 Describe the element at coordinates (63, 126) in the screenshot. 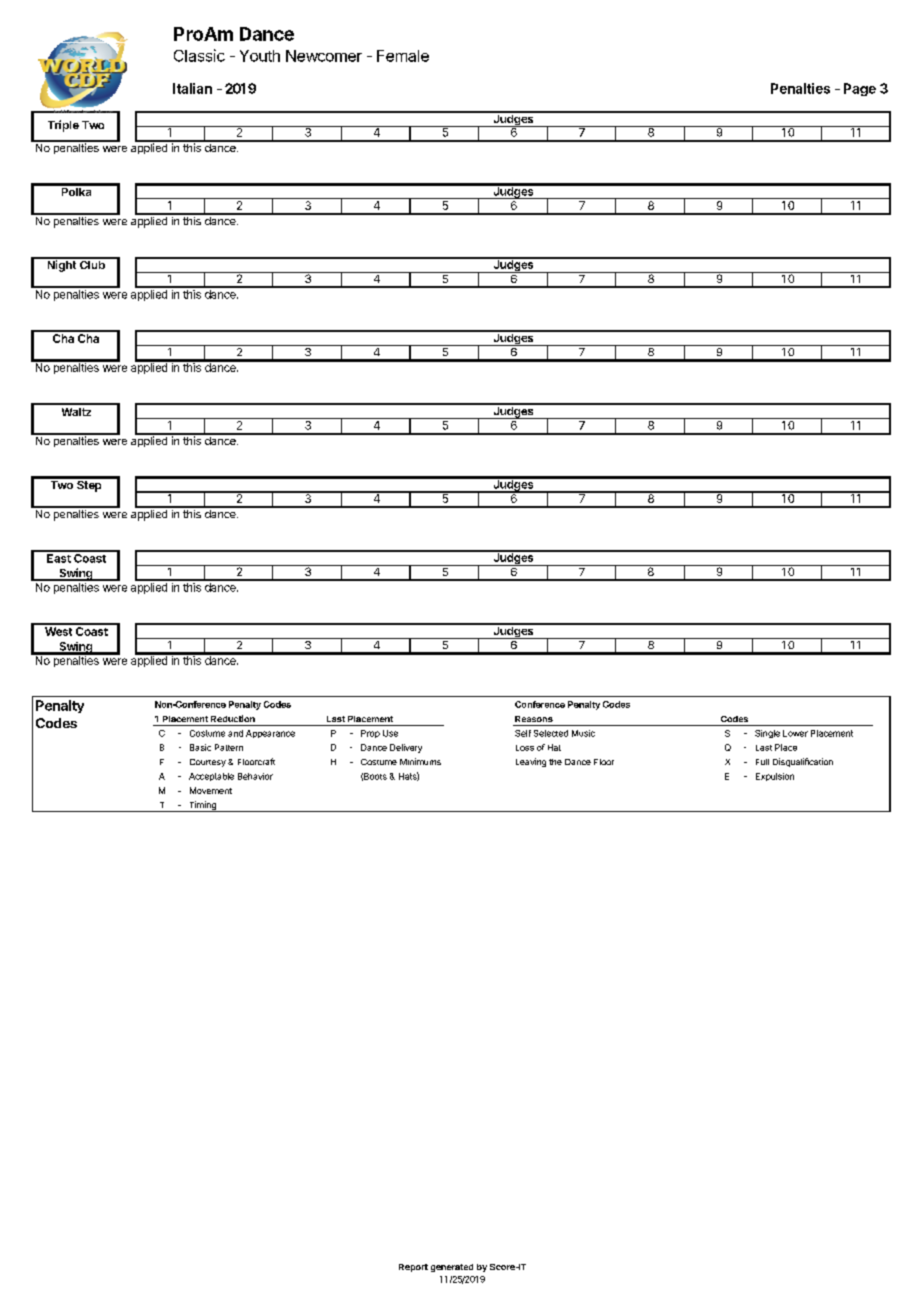

I see `Triple` at that location.
